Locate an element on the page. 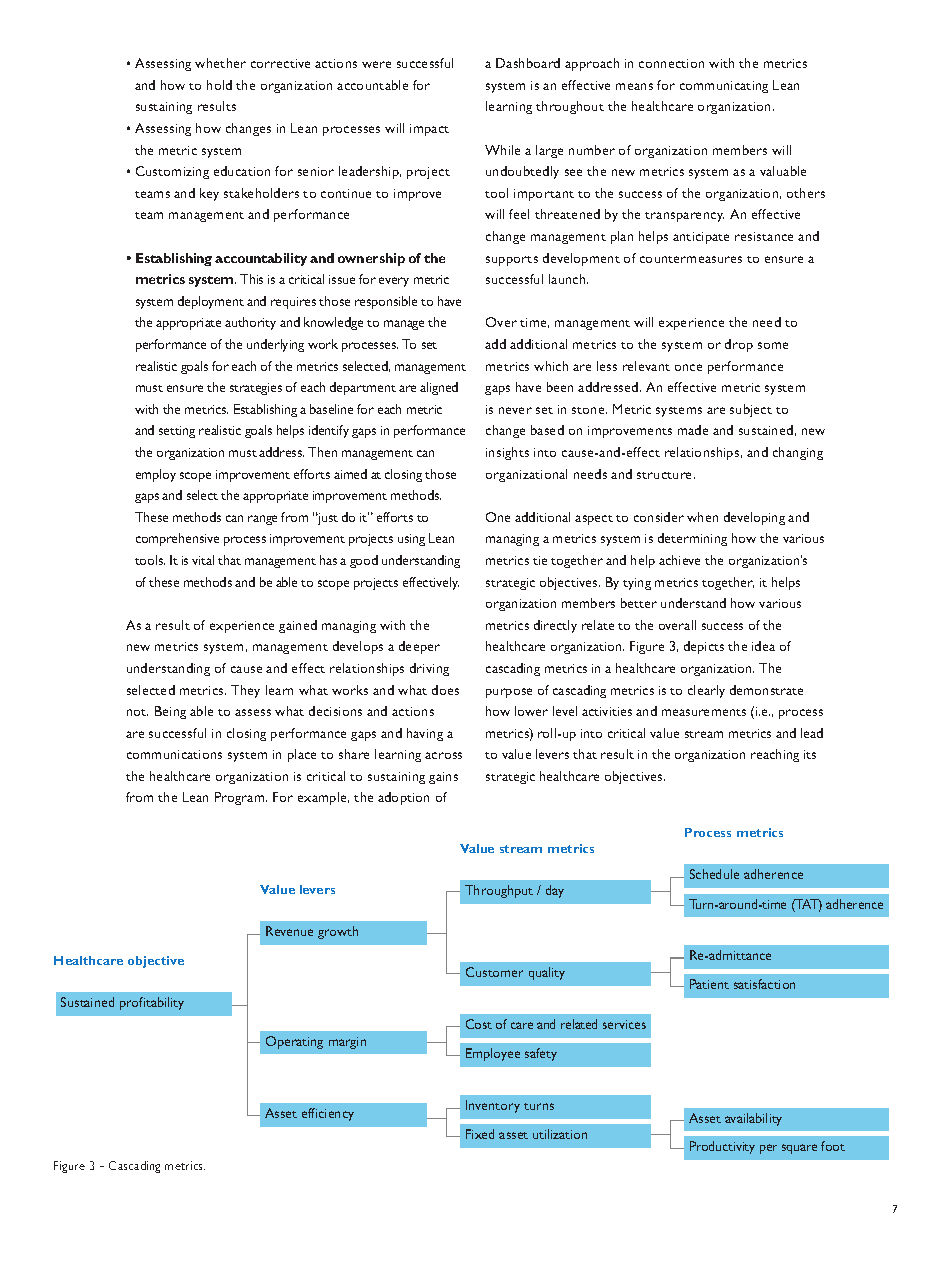 This document has height=1265, width=952. aligned is located at coordinates (439, 388).
